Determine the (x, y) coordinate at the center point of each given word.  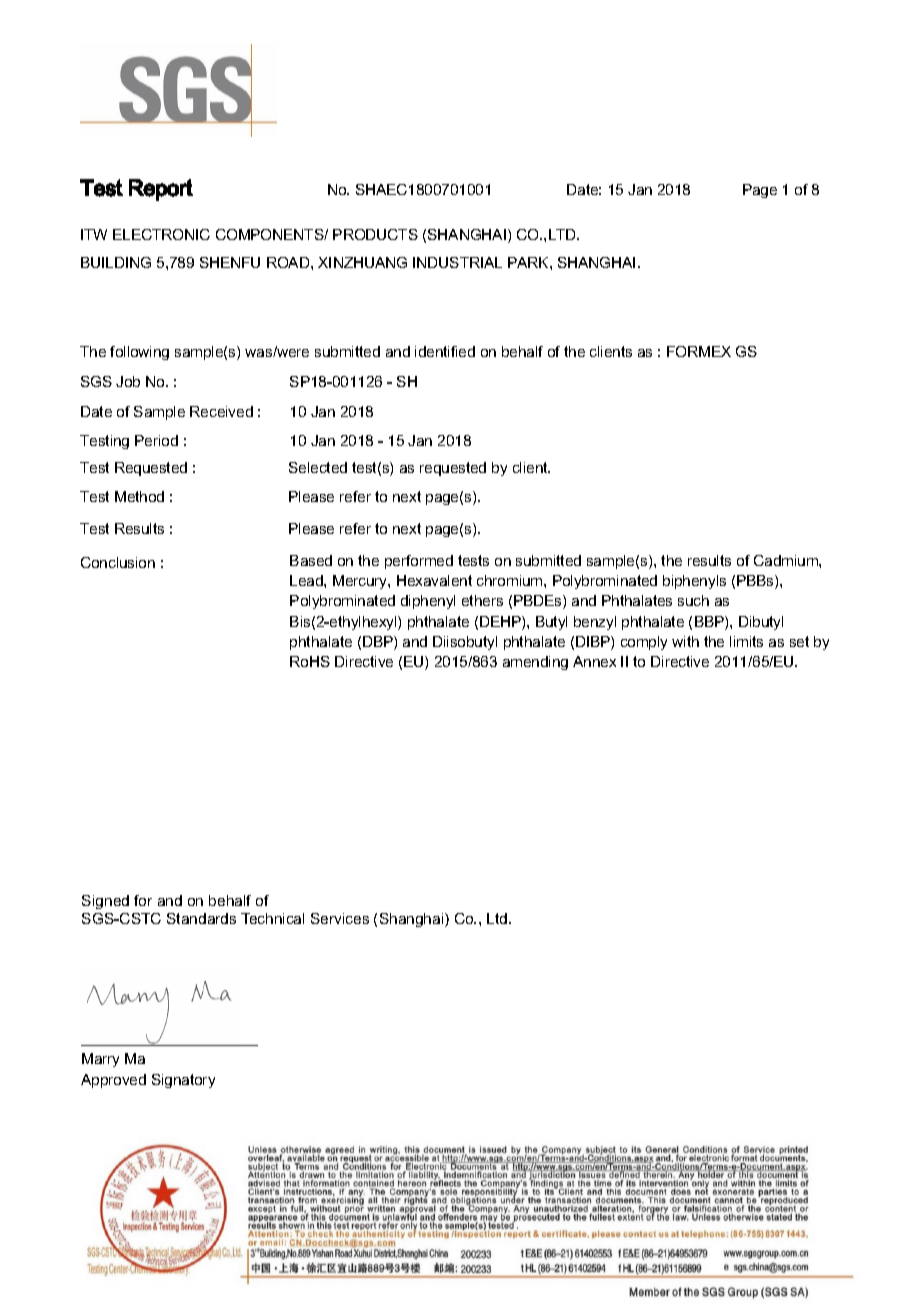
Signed (105, 902)
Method (139, 496)
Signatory (183, 1081)
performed (419, 562)
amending (535, 663)
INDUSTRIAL (457, 262)
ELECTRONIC (161, 234)
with (685, 641)
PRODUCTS (375, 234)
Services (340, 918)
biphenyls (694, 582)
